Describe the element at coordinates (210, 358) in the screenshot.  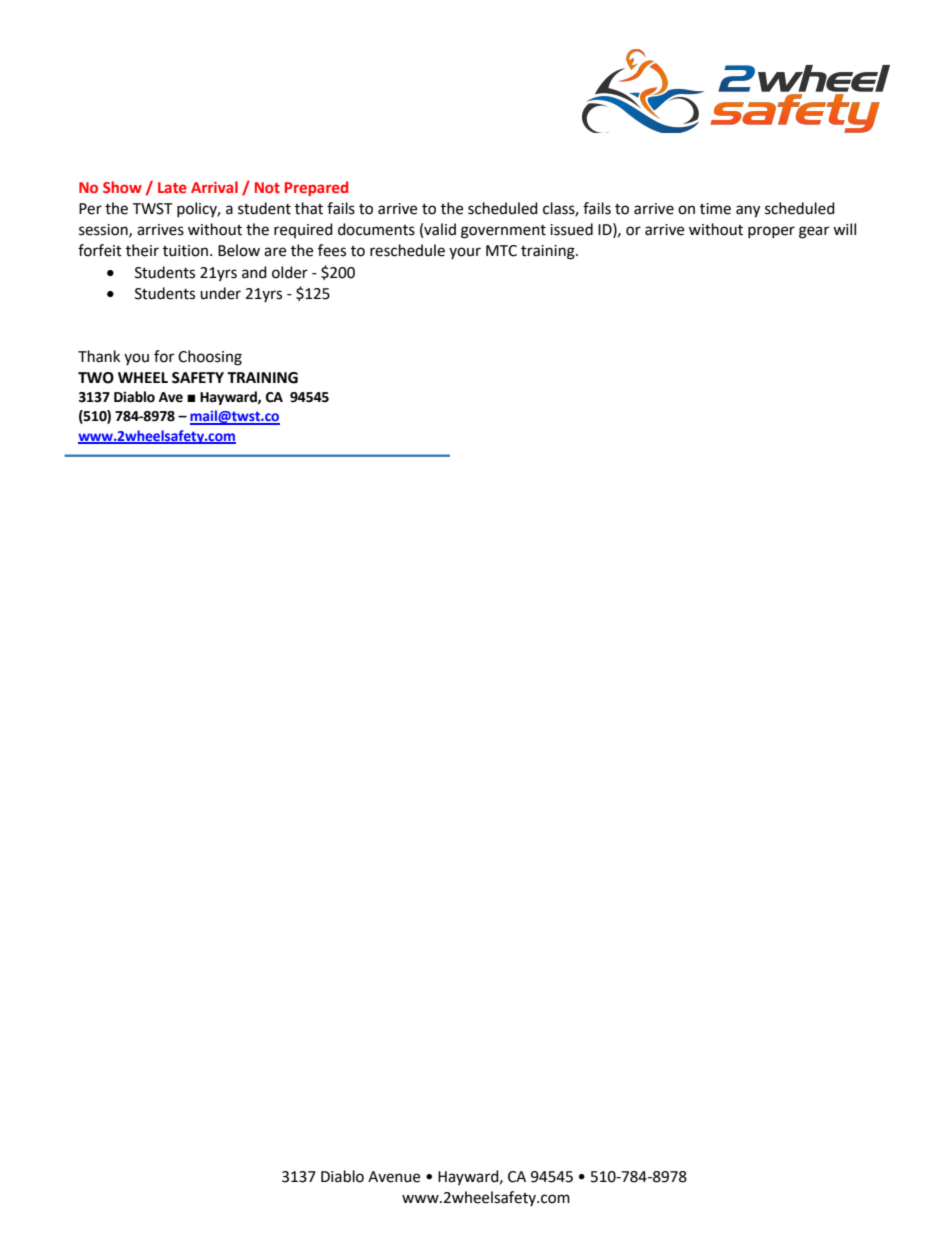
I see `Choosing` at that location.
